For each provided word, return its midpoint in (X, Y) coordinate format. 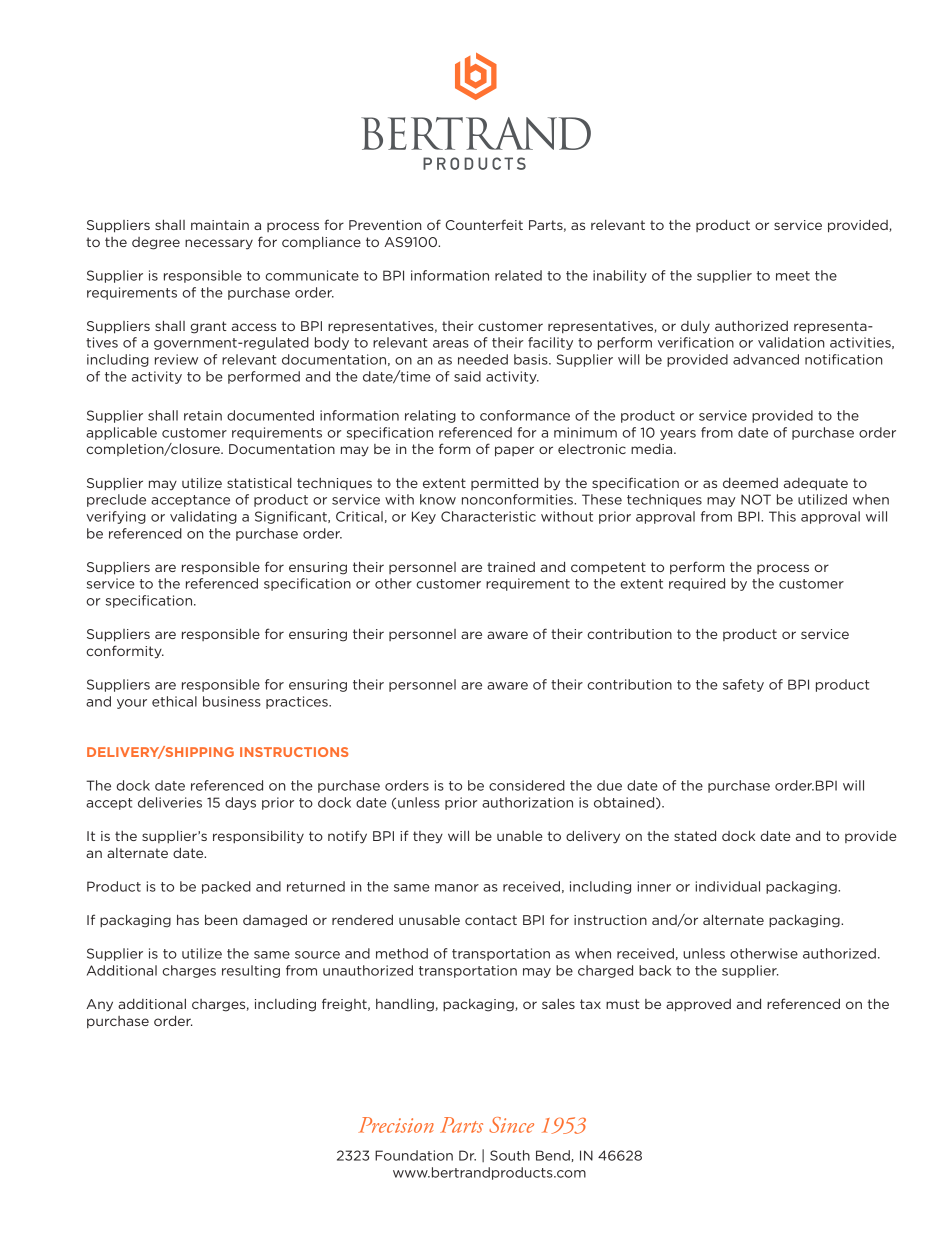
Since (511, 1125)
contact (491, 920)
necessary (219, 244)
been (221, 919)
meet (793, 276)
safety (743, 685)
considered (527, 785)
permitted (504, 483)
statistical (259, 483)
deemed (750, 483)
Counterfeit (484, 224)
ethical (174, 701)
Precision (396, 1125)
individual (728, 886)
